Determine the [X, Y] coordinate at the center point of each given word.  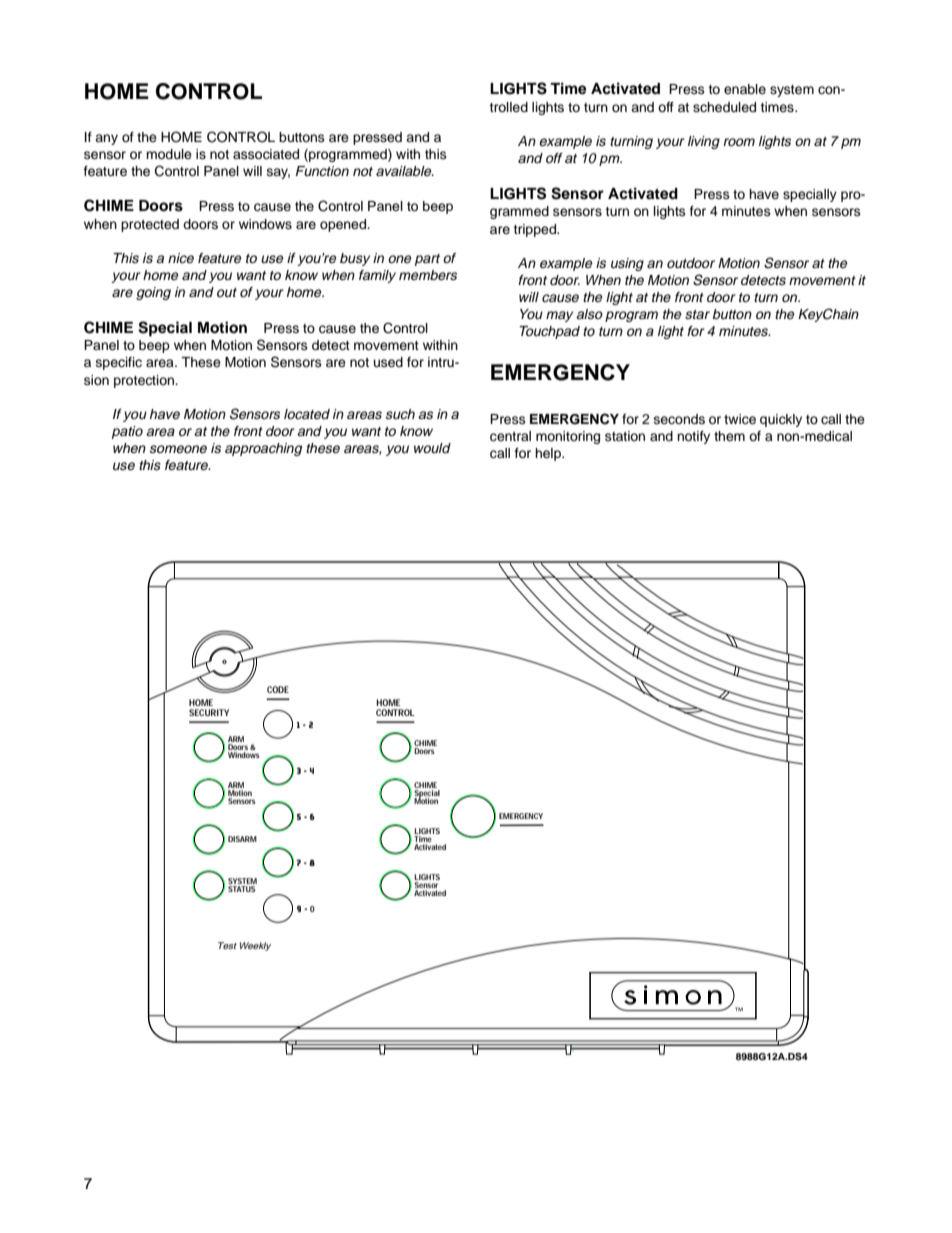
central [510, 436]
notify [693, 437]
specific [119, 363]
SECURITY [209, 712]
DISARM [242, 839]
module [169, 154]
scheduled [724, 107]
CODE [278, 689]
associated [266, 154]
